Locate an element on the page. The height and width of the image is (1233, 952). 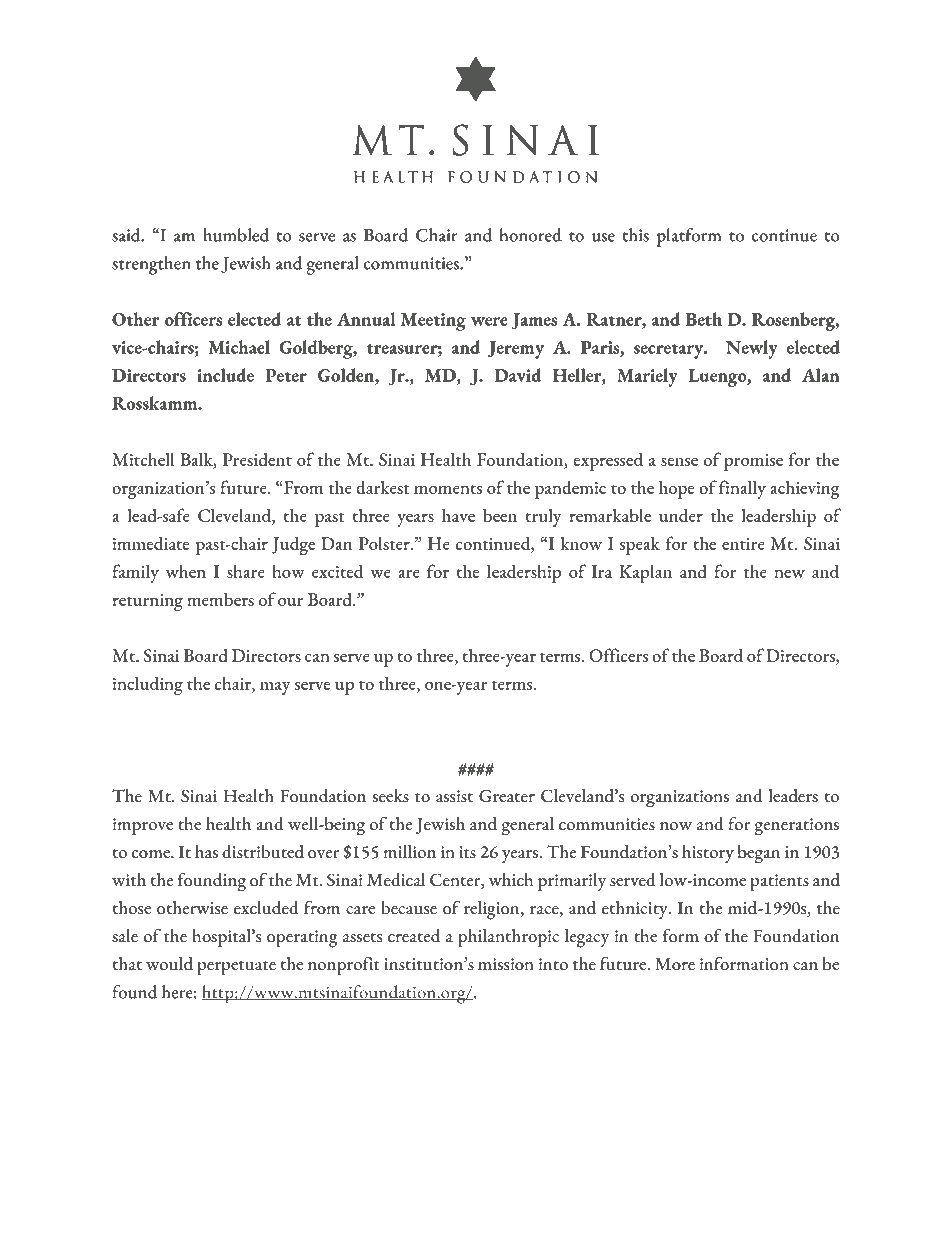
humbled is located at coordinates (236, 235).
